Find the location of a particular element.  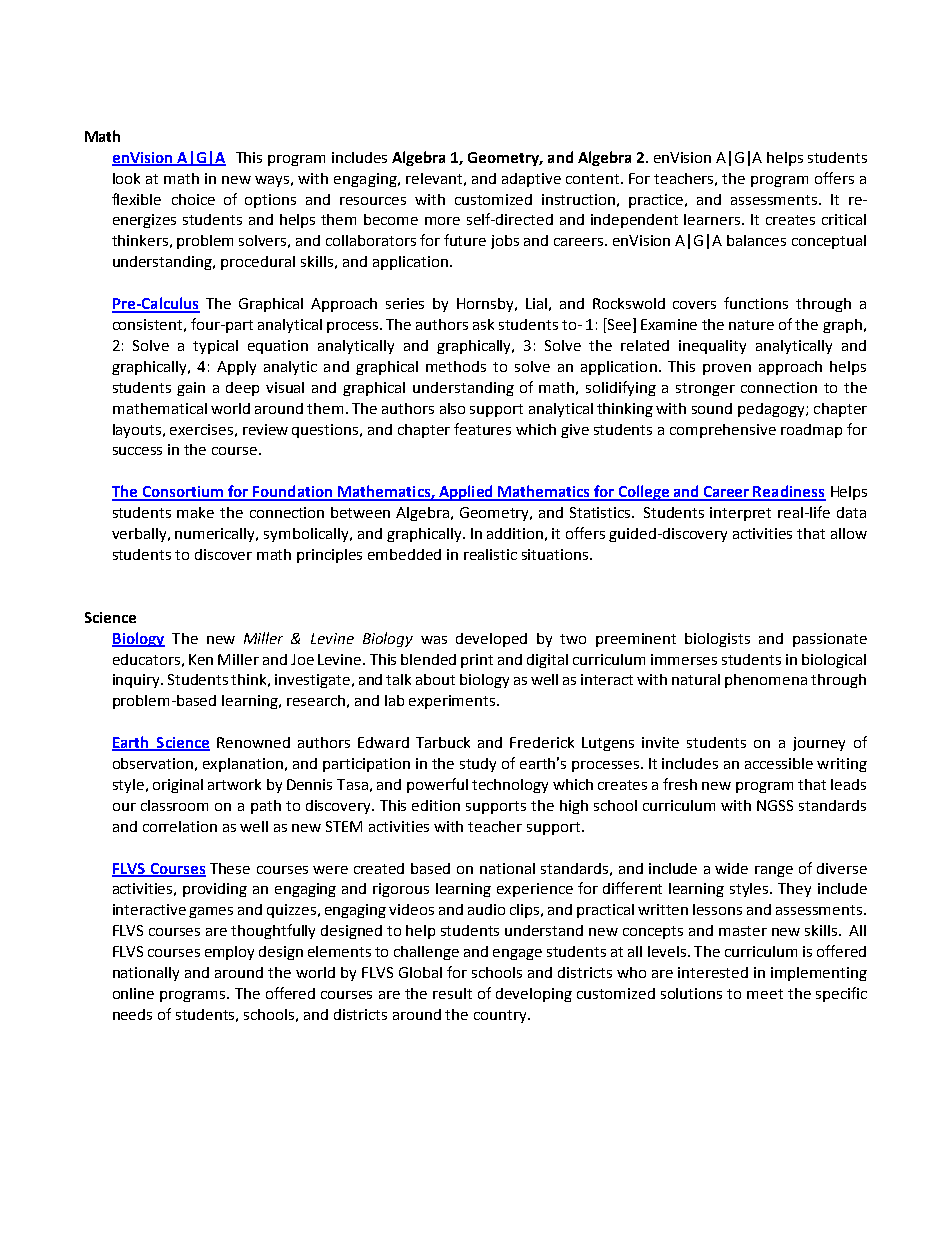

choice is located at coordinates (193, 199).
